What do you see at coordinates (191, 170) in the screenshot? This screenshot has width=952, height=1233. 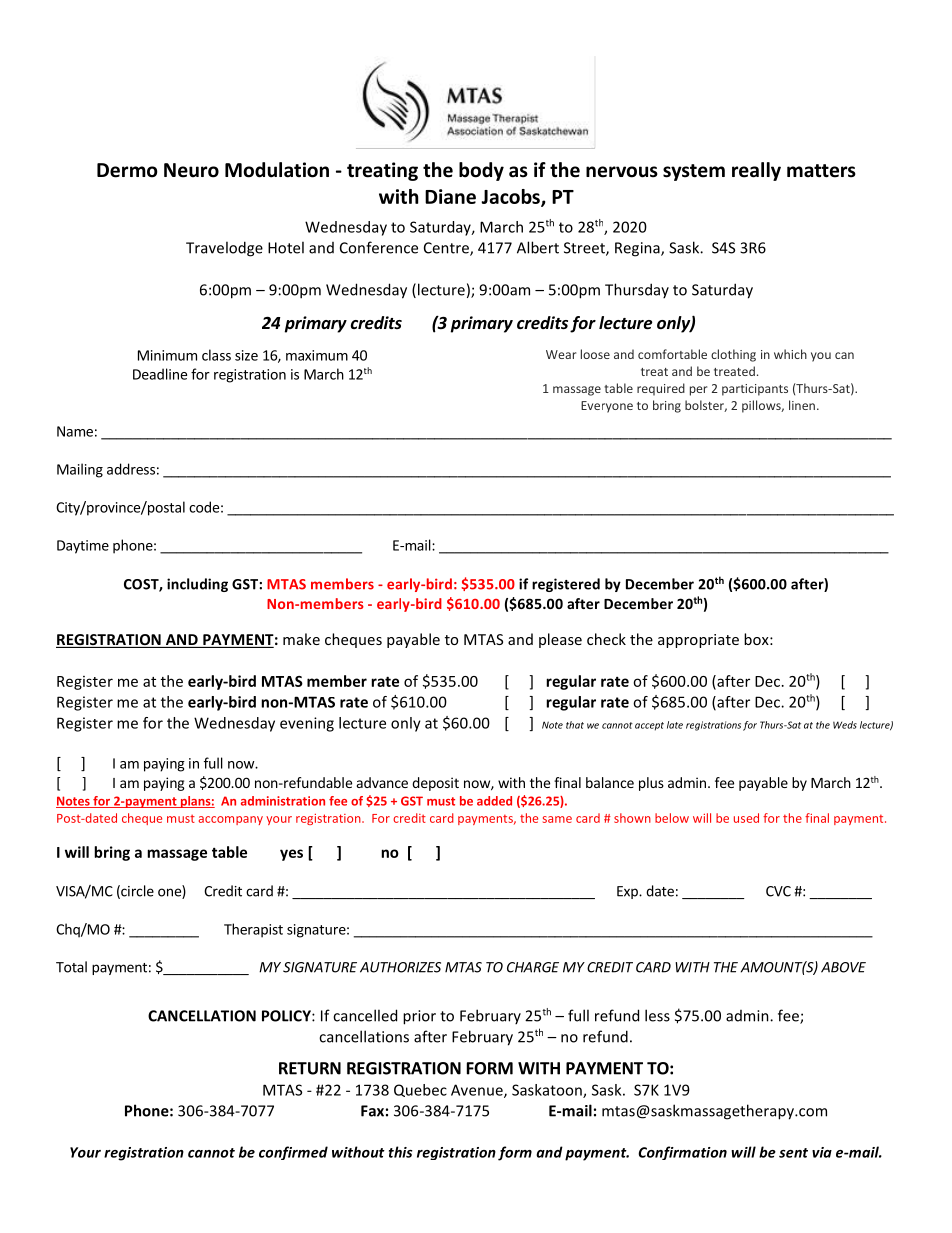 I see `Neuro` at bounding box center [191, 170].
